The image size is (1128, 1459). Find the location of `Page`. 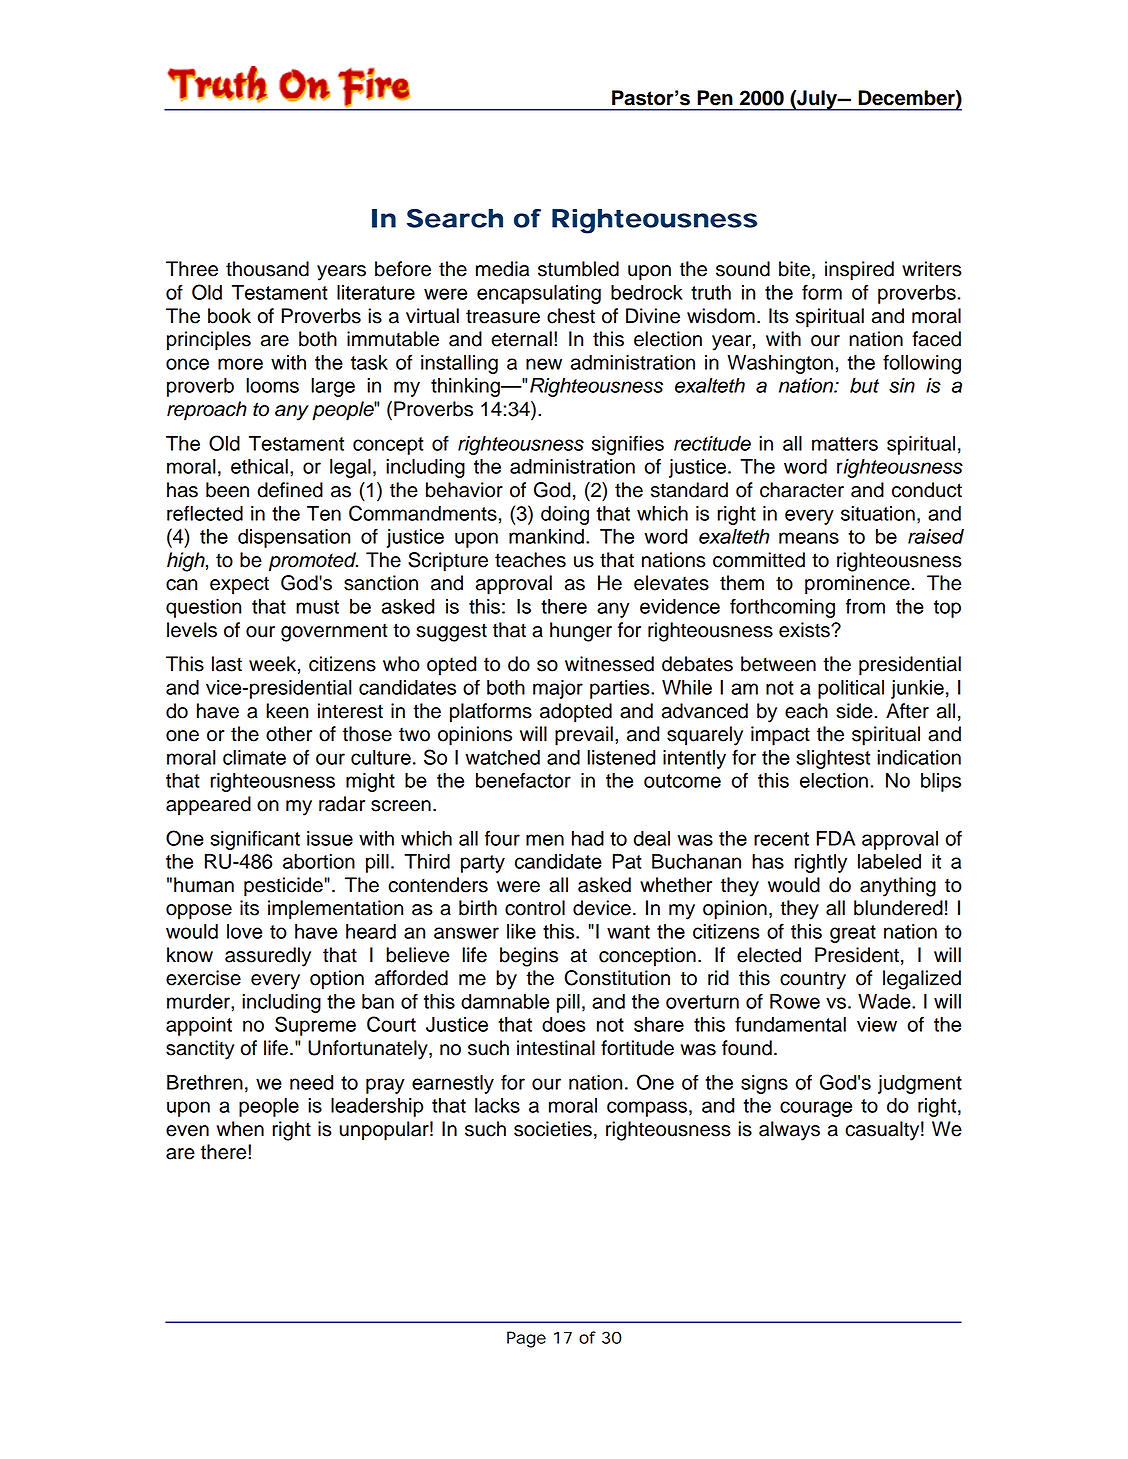

Page is located at coordinates (526, 1339).
